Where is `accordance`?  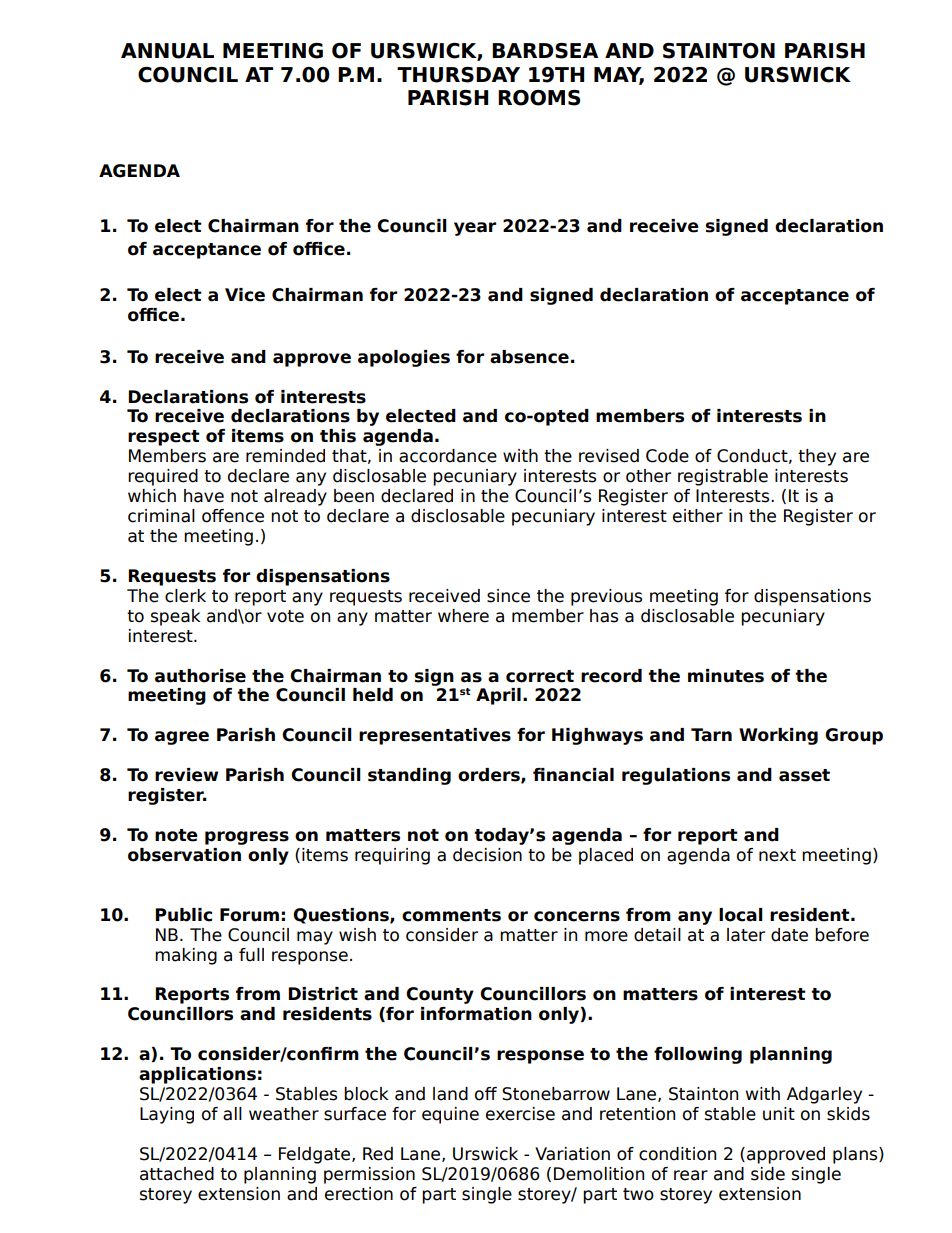
accordance is located at coordinates (448, 456).
